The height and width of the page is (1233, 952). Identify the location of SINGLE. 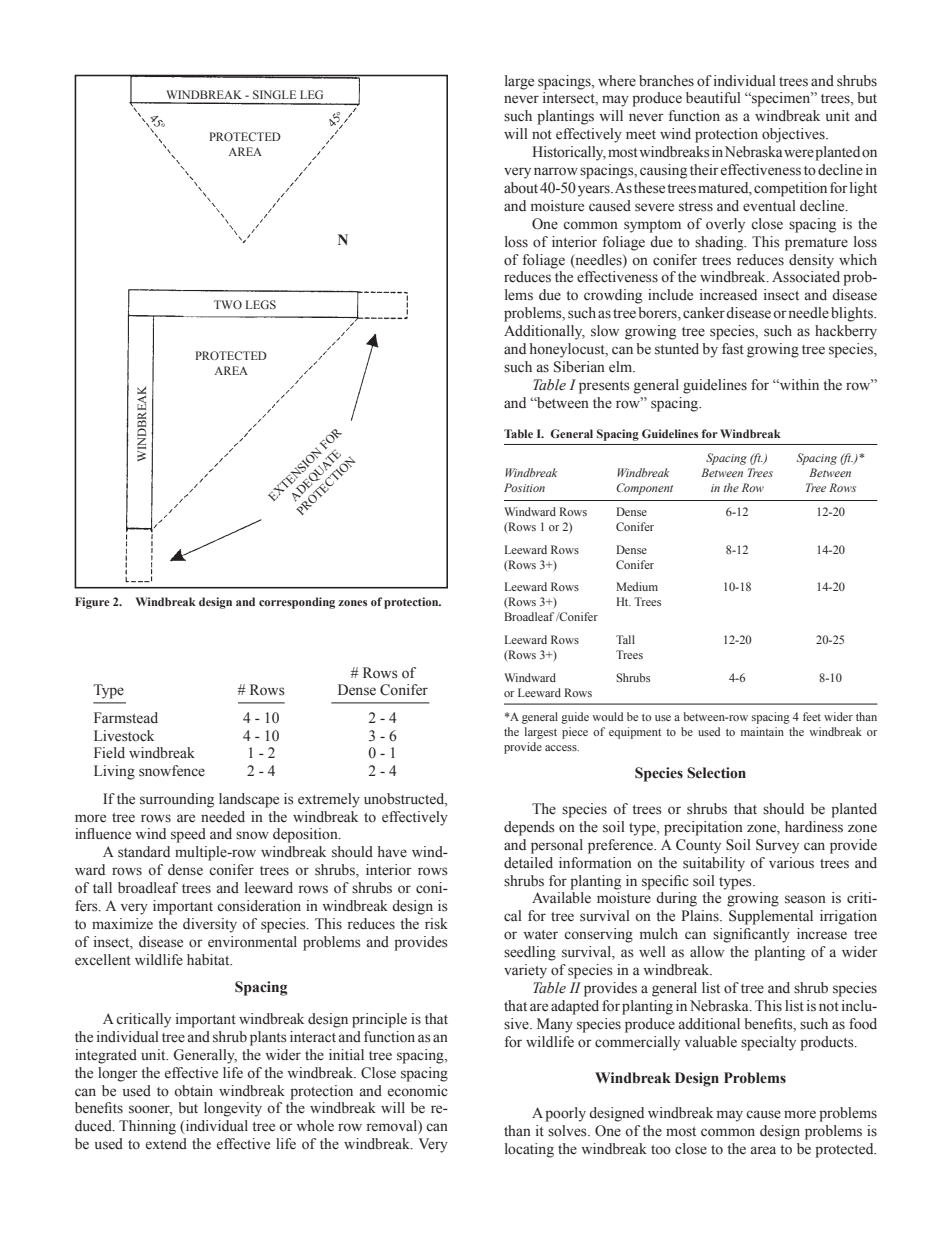
(274, 94).
